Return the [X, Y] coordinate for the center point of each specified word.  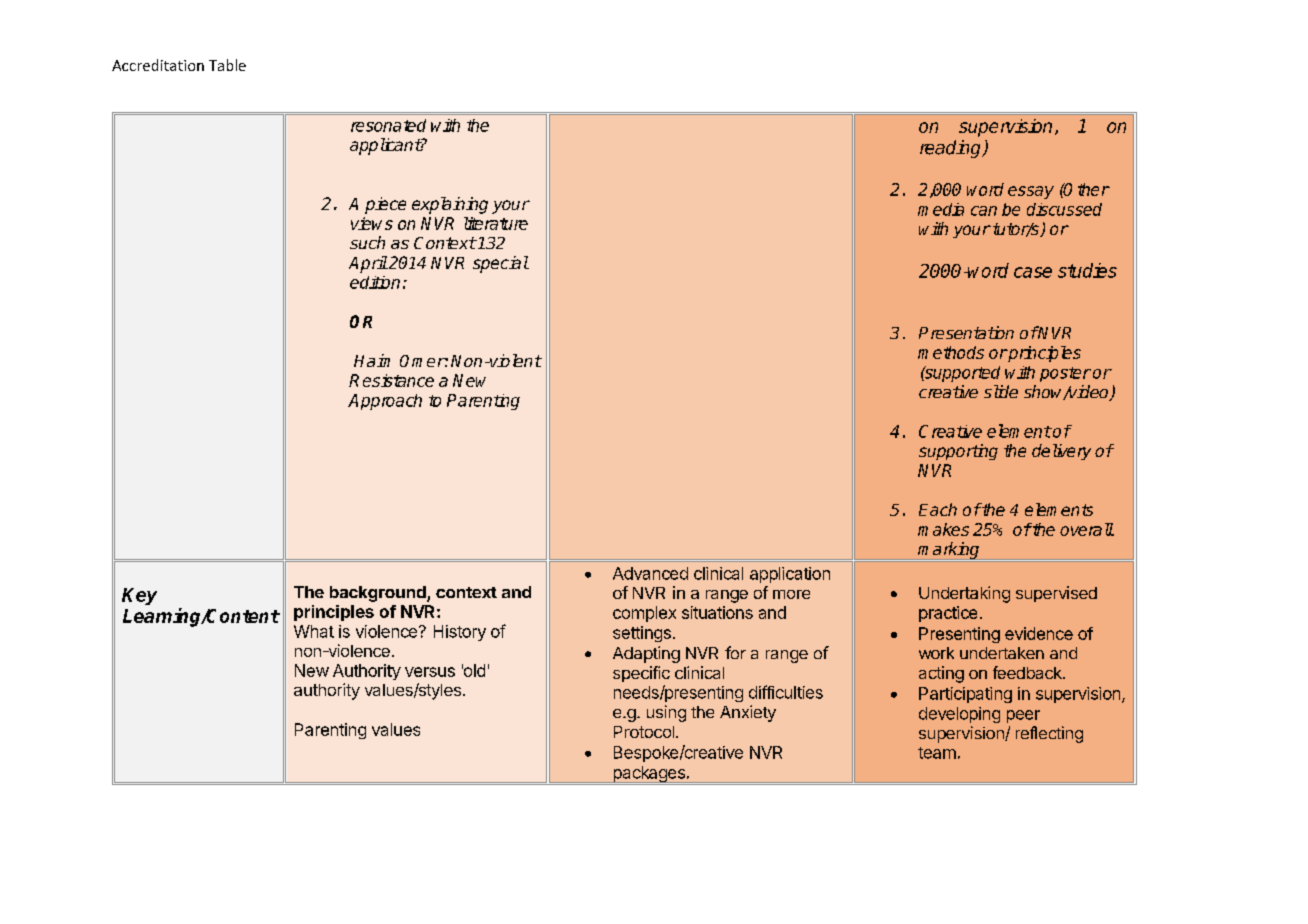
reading [952, 149]
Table [227, 65]
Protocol [644, 732]
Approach [385, 402]
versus [430, 672]
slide [1001, 391]
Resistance [391, 380]
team [937, 753]
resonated [388, 125]
